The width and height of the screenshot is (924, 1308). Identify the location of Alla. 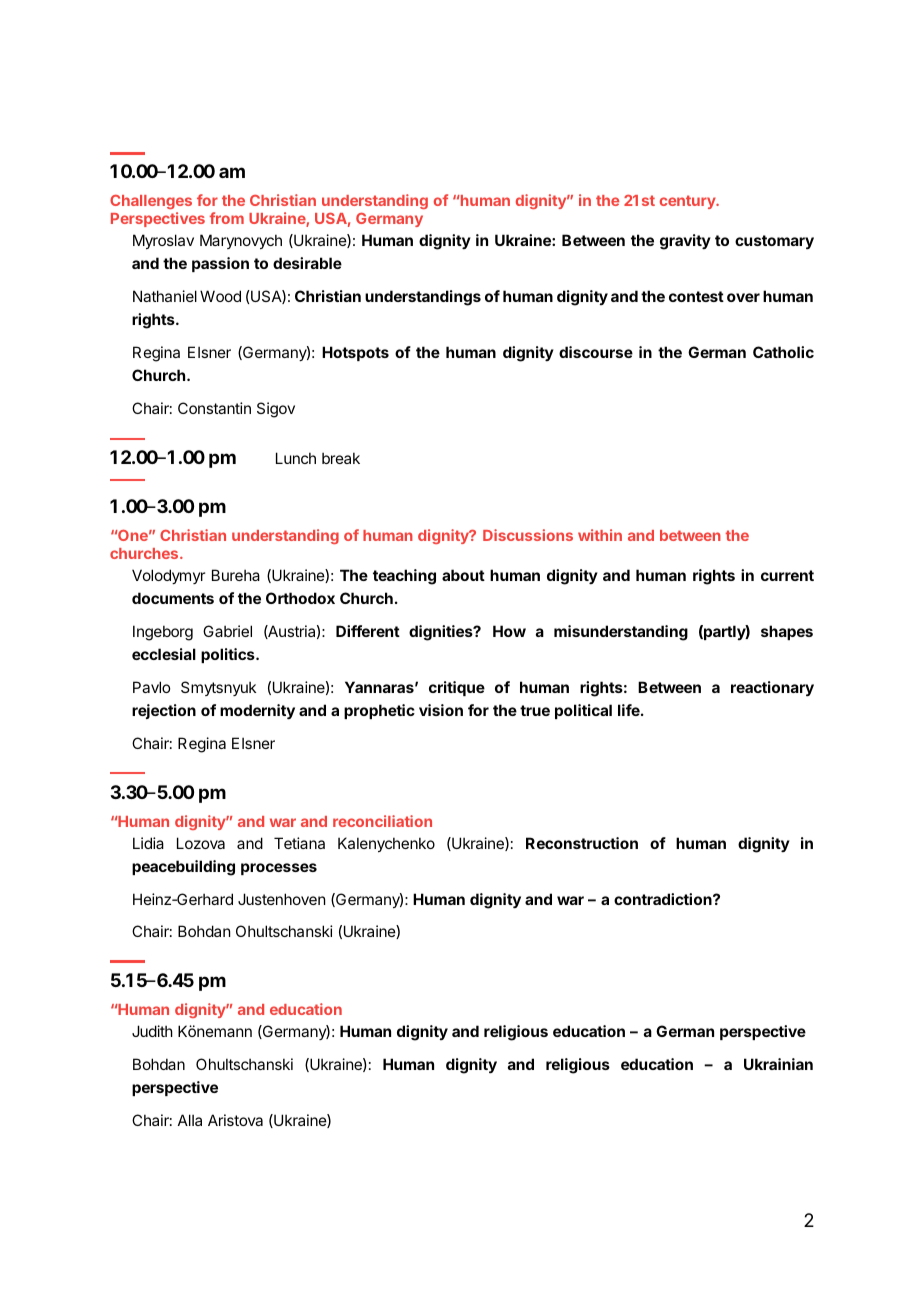
(190, 1120).
